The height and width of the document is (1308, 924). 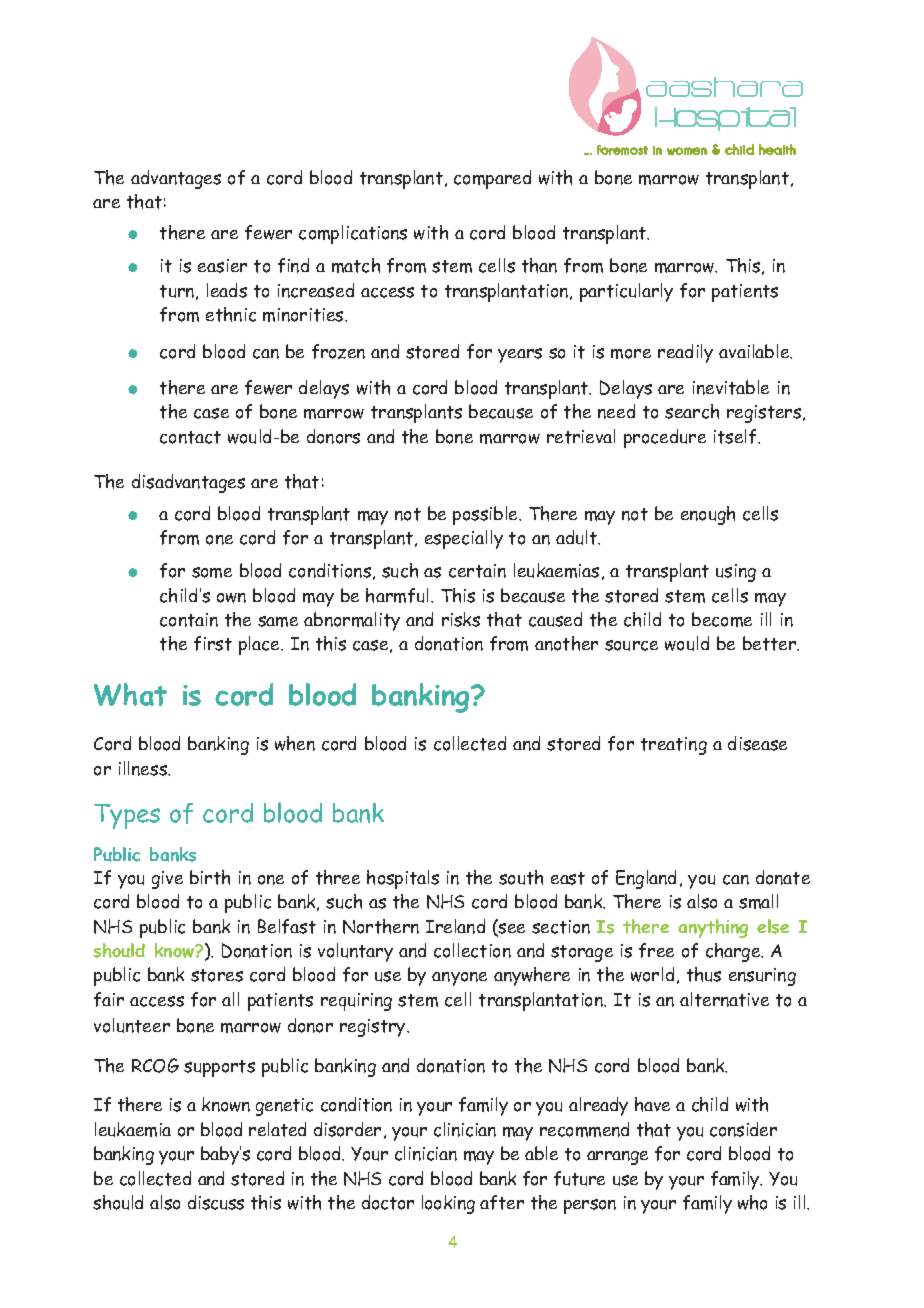 What do you see at coordinates (708, 515) in the document?
I see `enough` at bounding box center [708, 515].
